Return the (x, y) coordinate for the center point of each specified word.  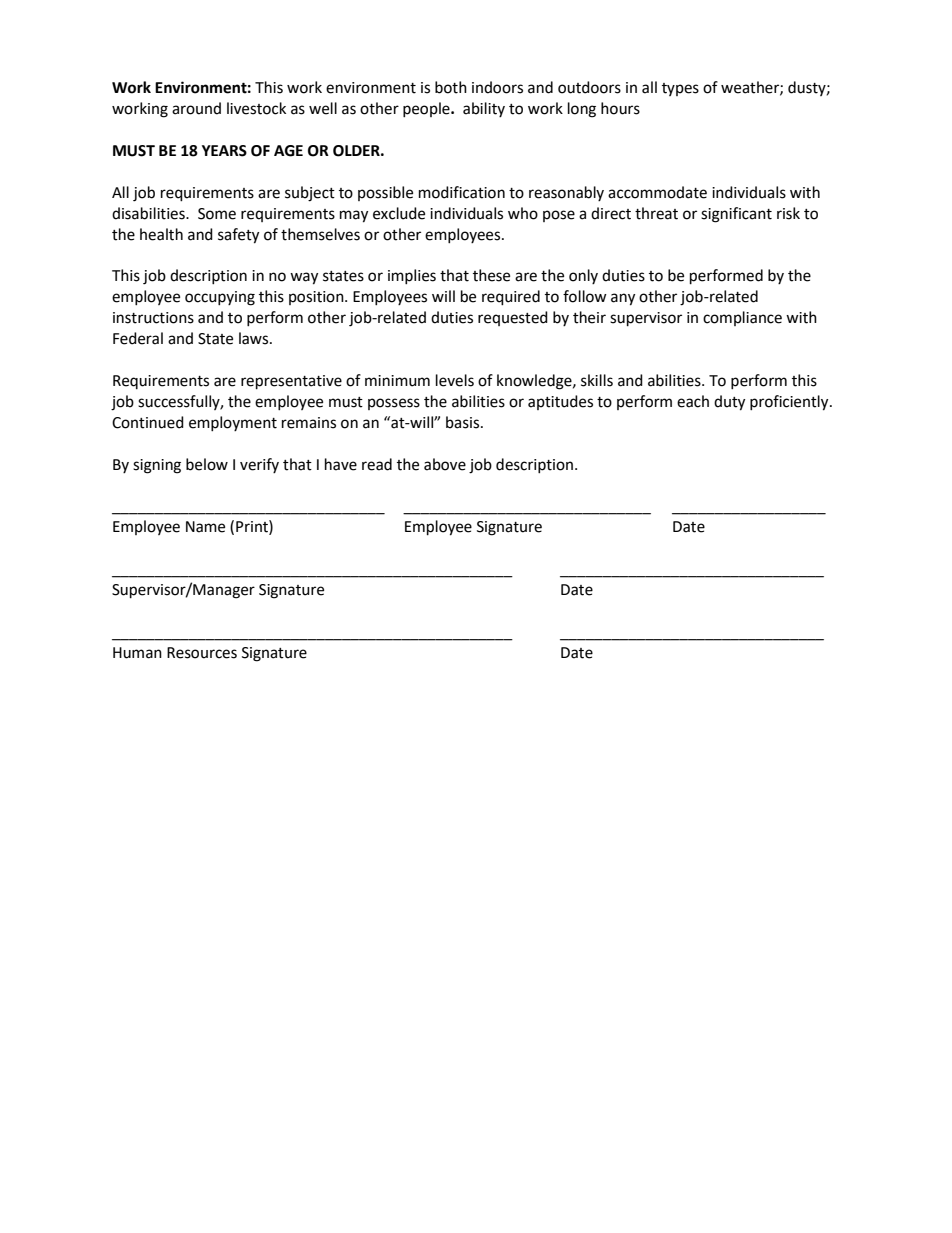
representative (291, 382)
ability (484, 109)
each (693, 401)
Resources (202, 653)
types (680, 89)
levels (455, 380)
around (196, 108)
